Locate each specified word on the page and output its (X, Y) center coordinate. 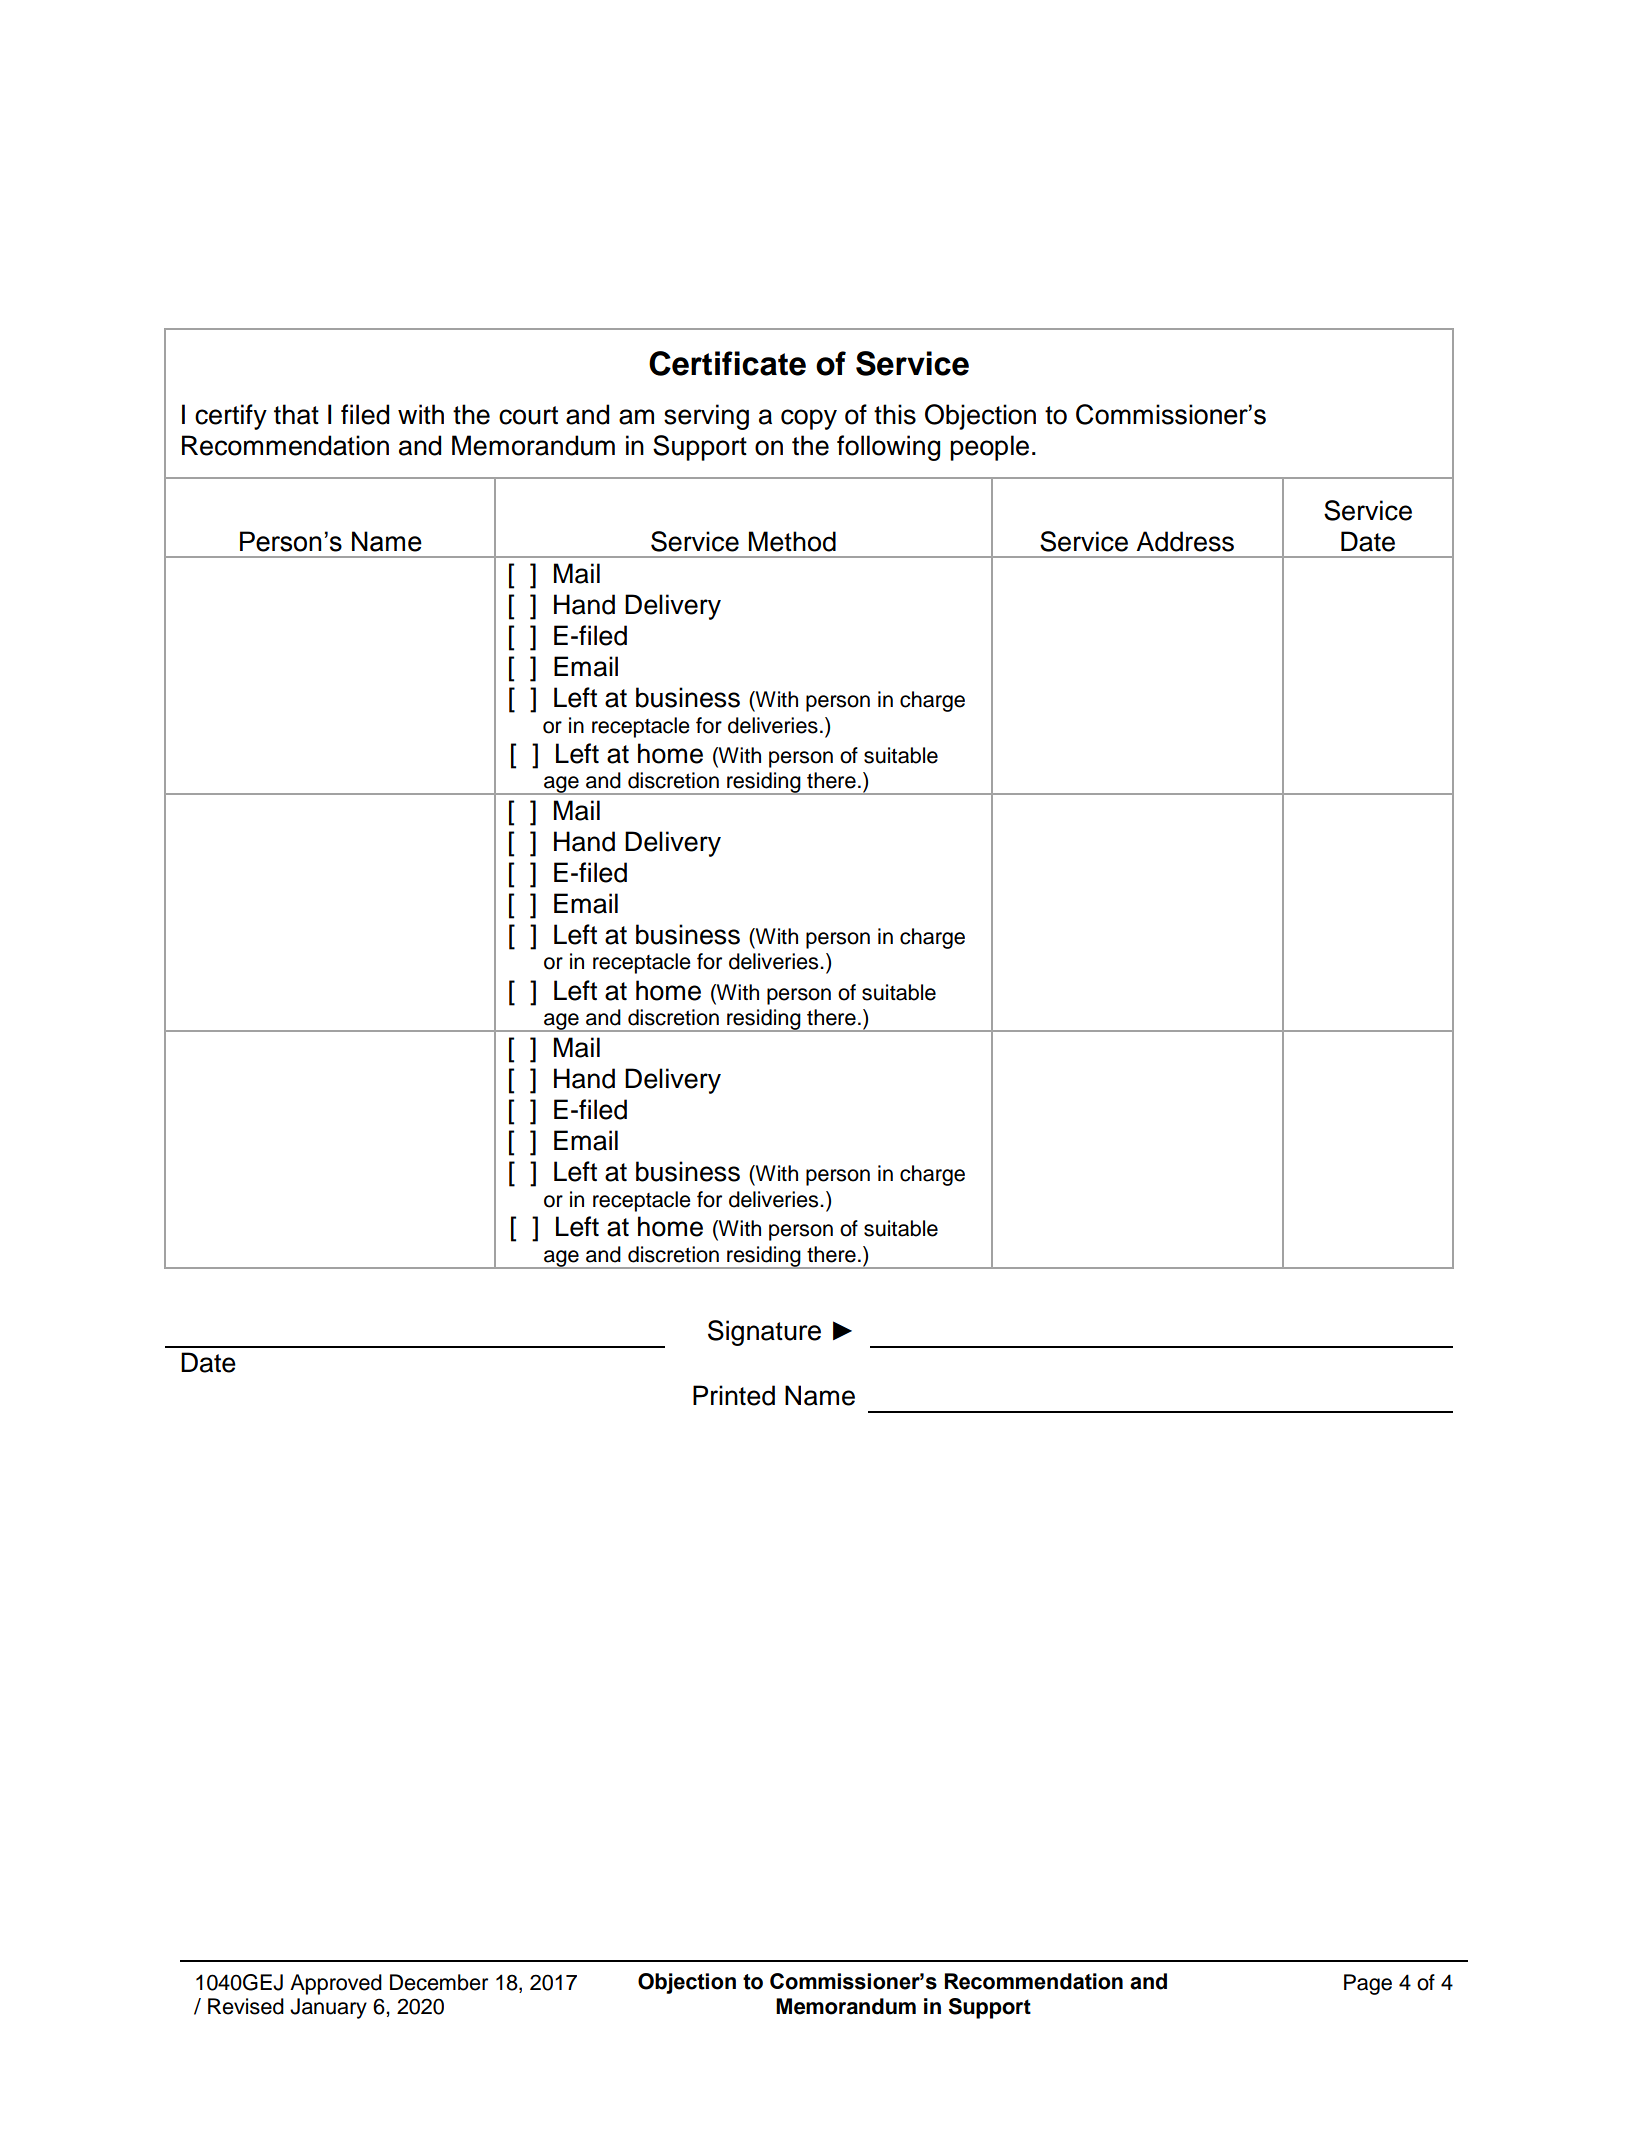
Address (1185, 541)
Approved (336, 1984)
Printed (734, 1395)
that (296, 414)
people (989, 448)
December (439, 1982)
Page (1368, 1984)
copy (809, 419)
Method (792, 541)
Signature (764, 1333)
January (328, 2008)
